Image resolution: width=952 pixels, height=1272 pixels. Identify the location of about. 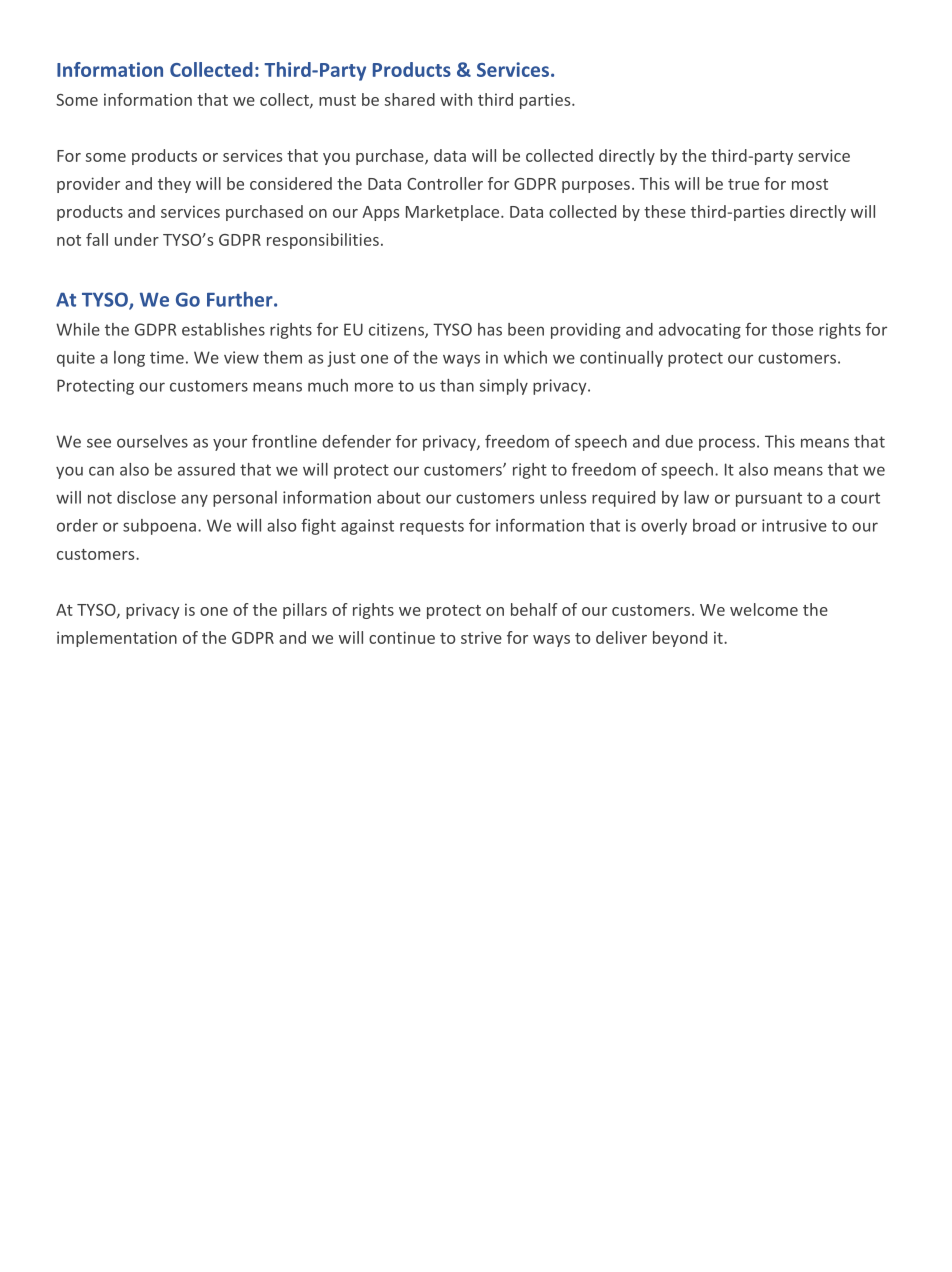
(399, 497).
